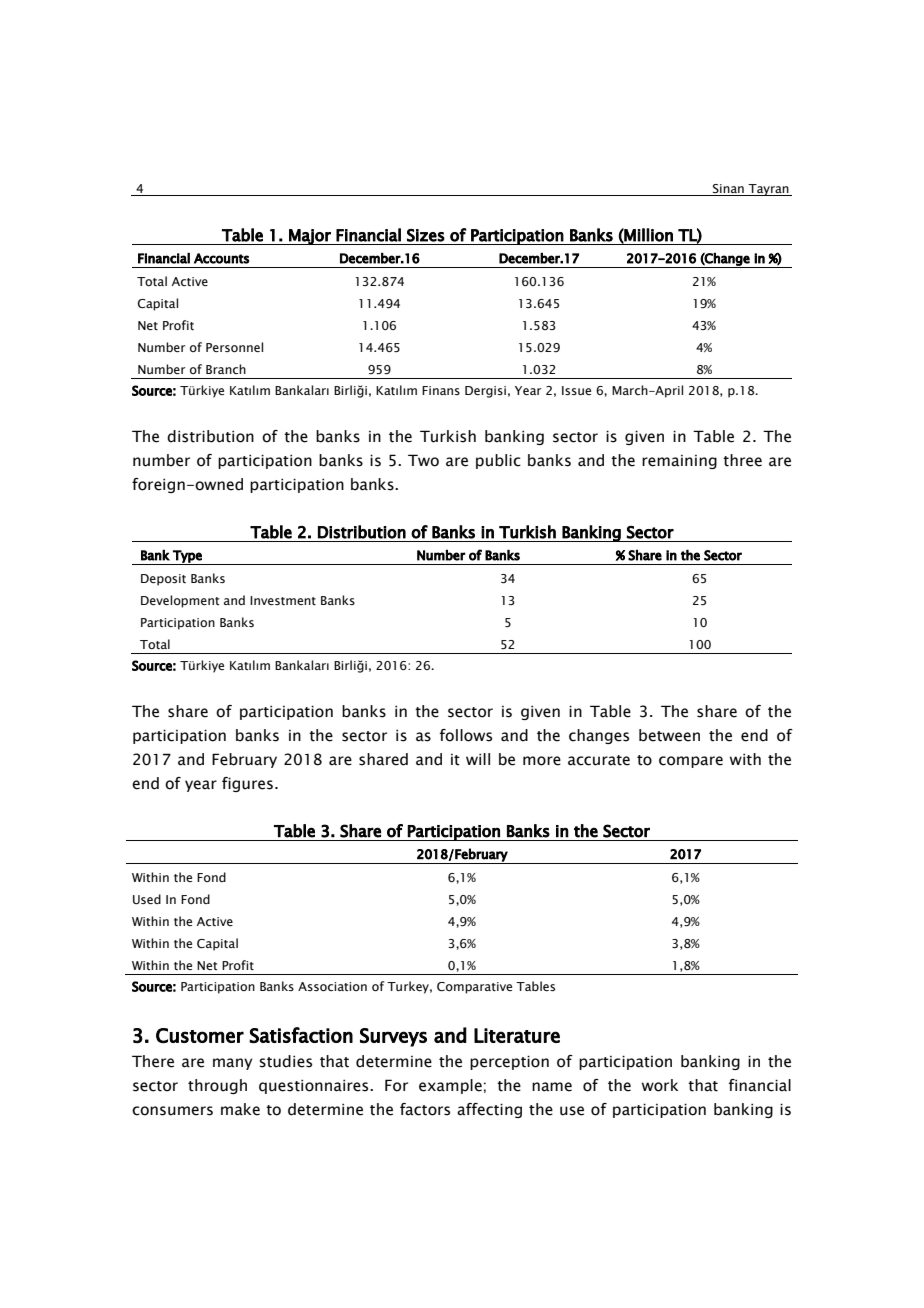  What do you see at coordinates (423, 460) in the page?
I see `Two` at bounding box center [423, 460].
